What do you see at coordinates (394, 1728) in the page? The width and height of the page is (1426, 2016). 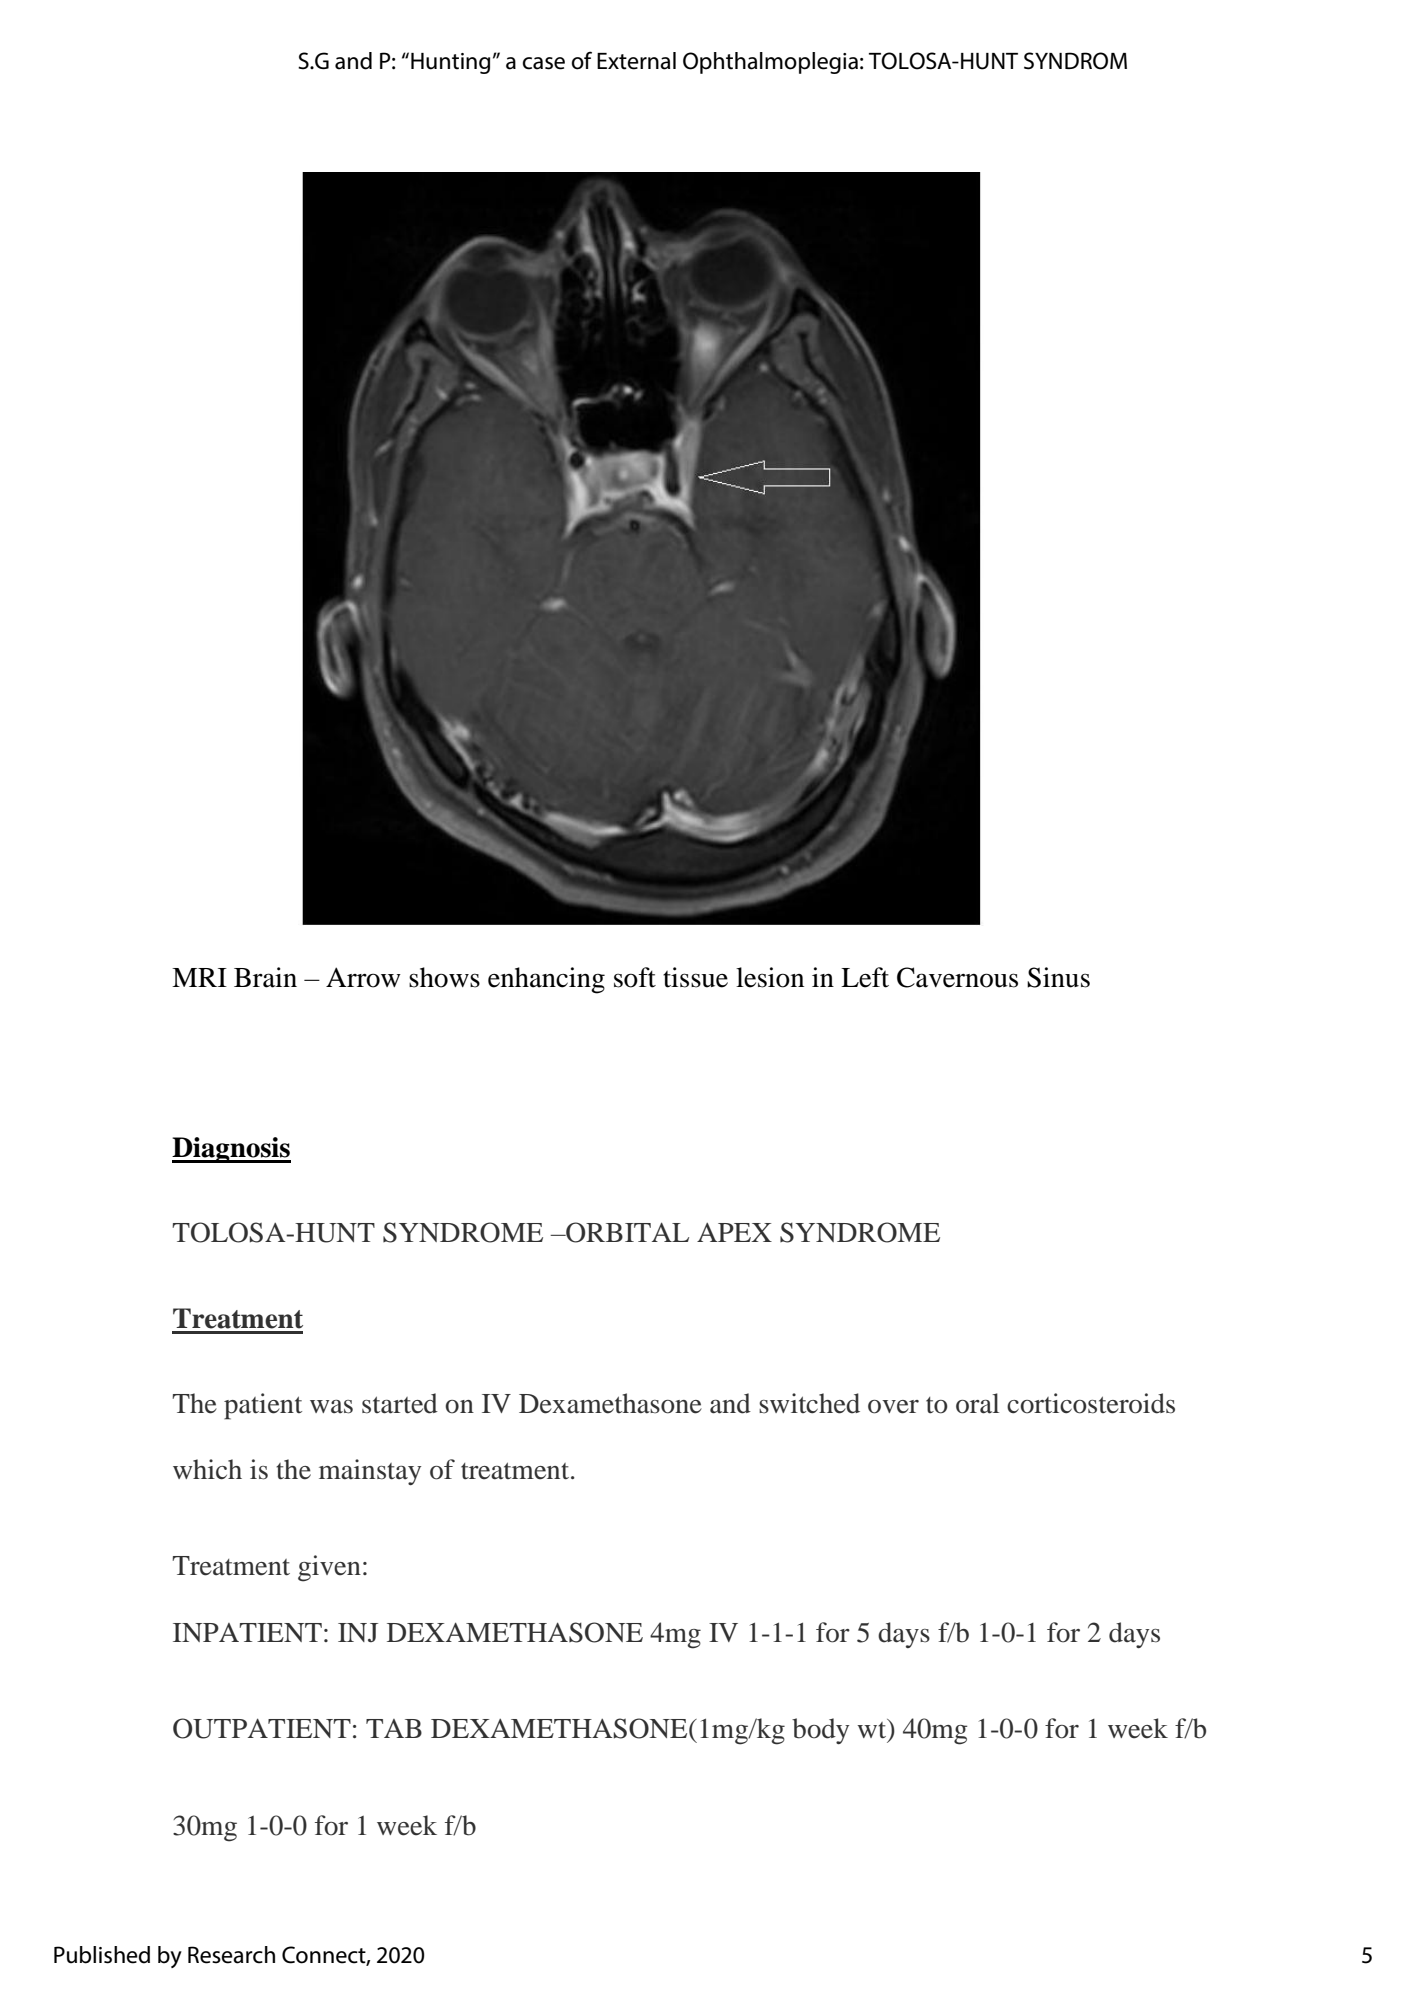 I see `TAB` at bounding box center [394, 1728].
